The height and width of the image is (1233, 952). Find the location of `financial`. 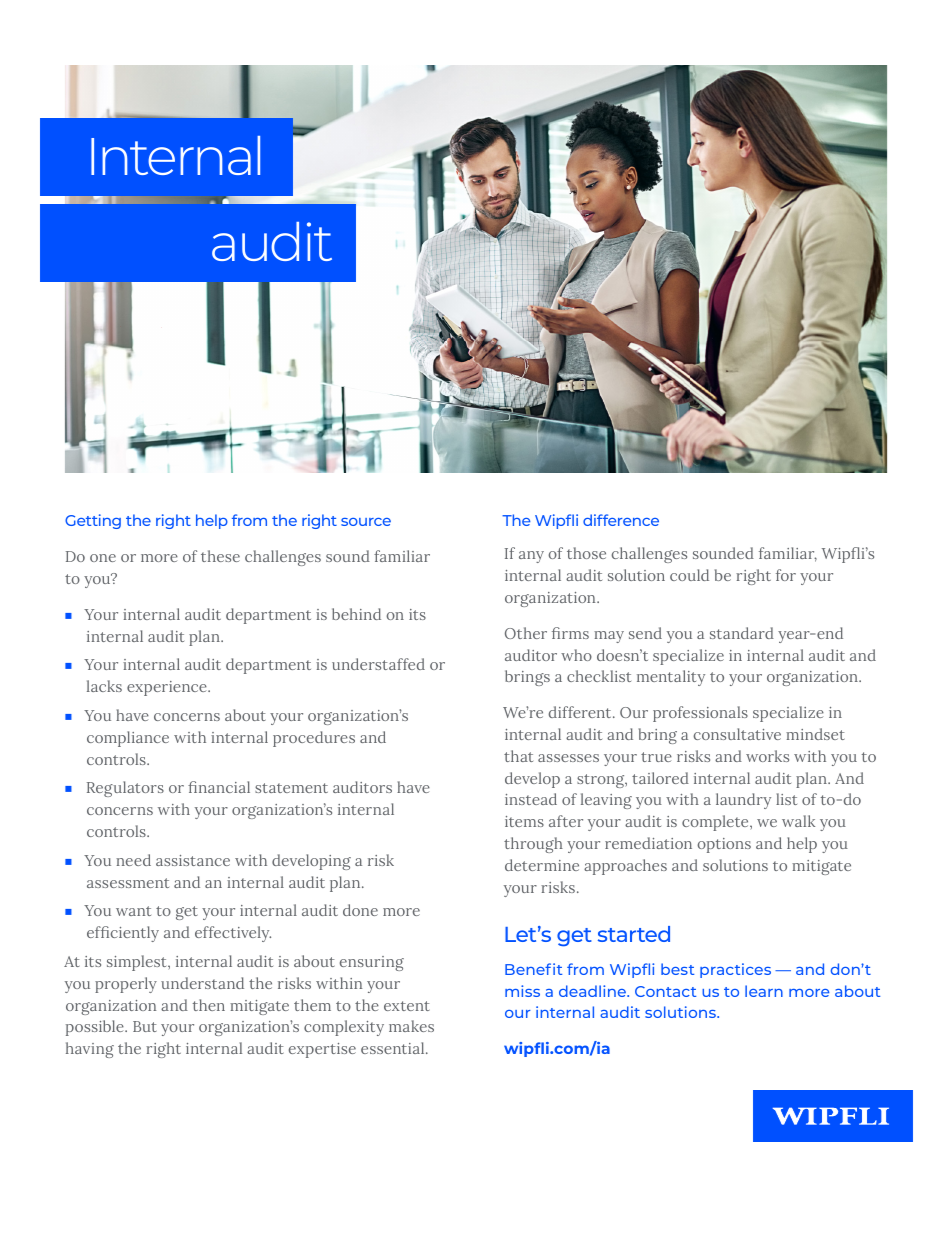

financial is located at coordinates (219, 787).
